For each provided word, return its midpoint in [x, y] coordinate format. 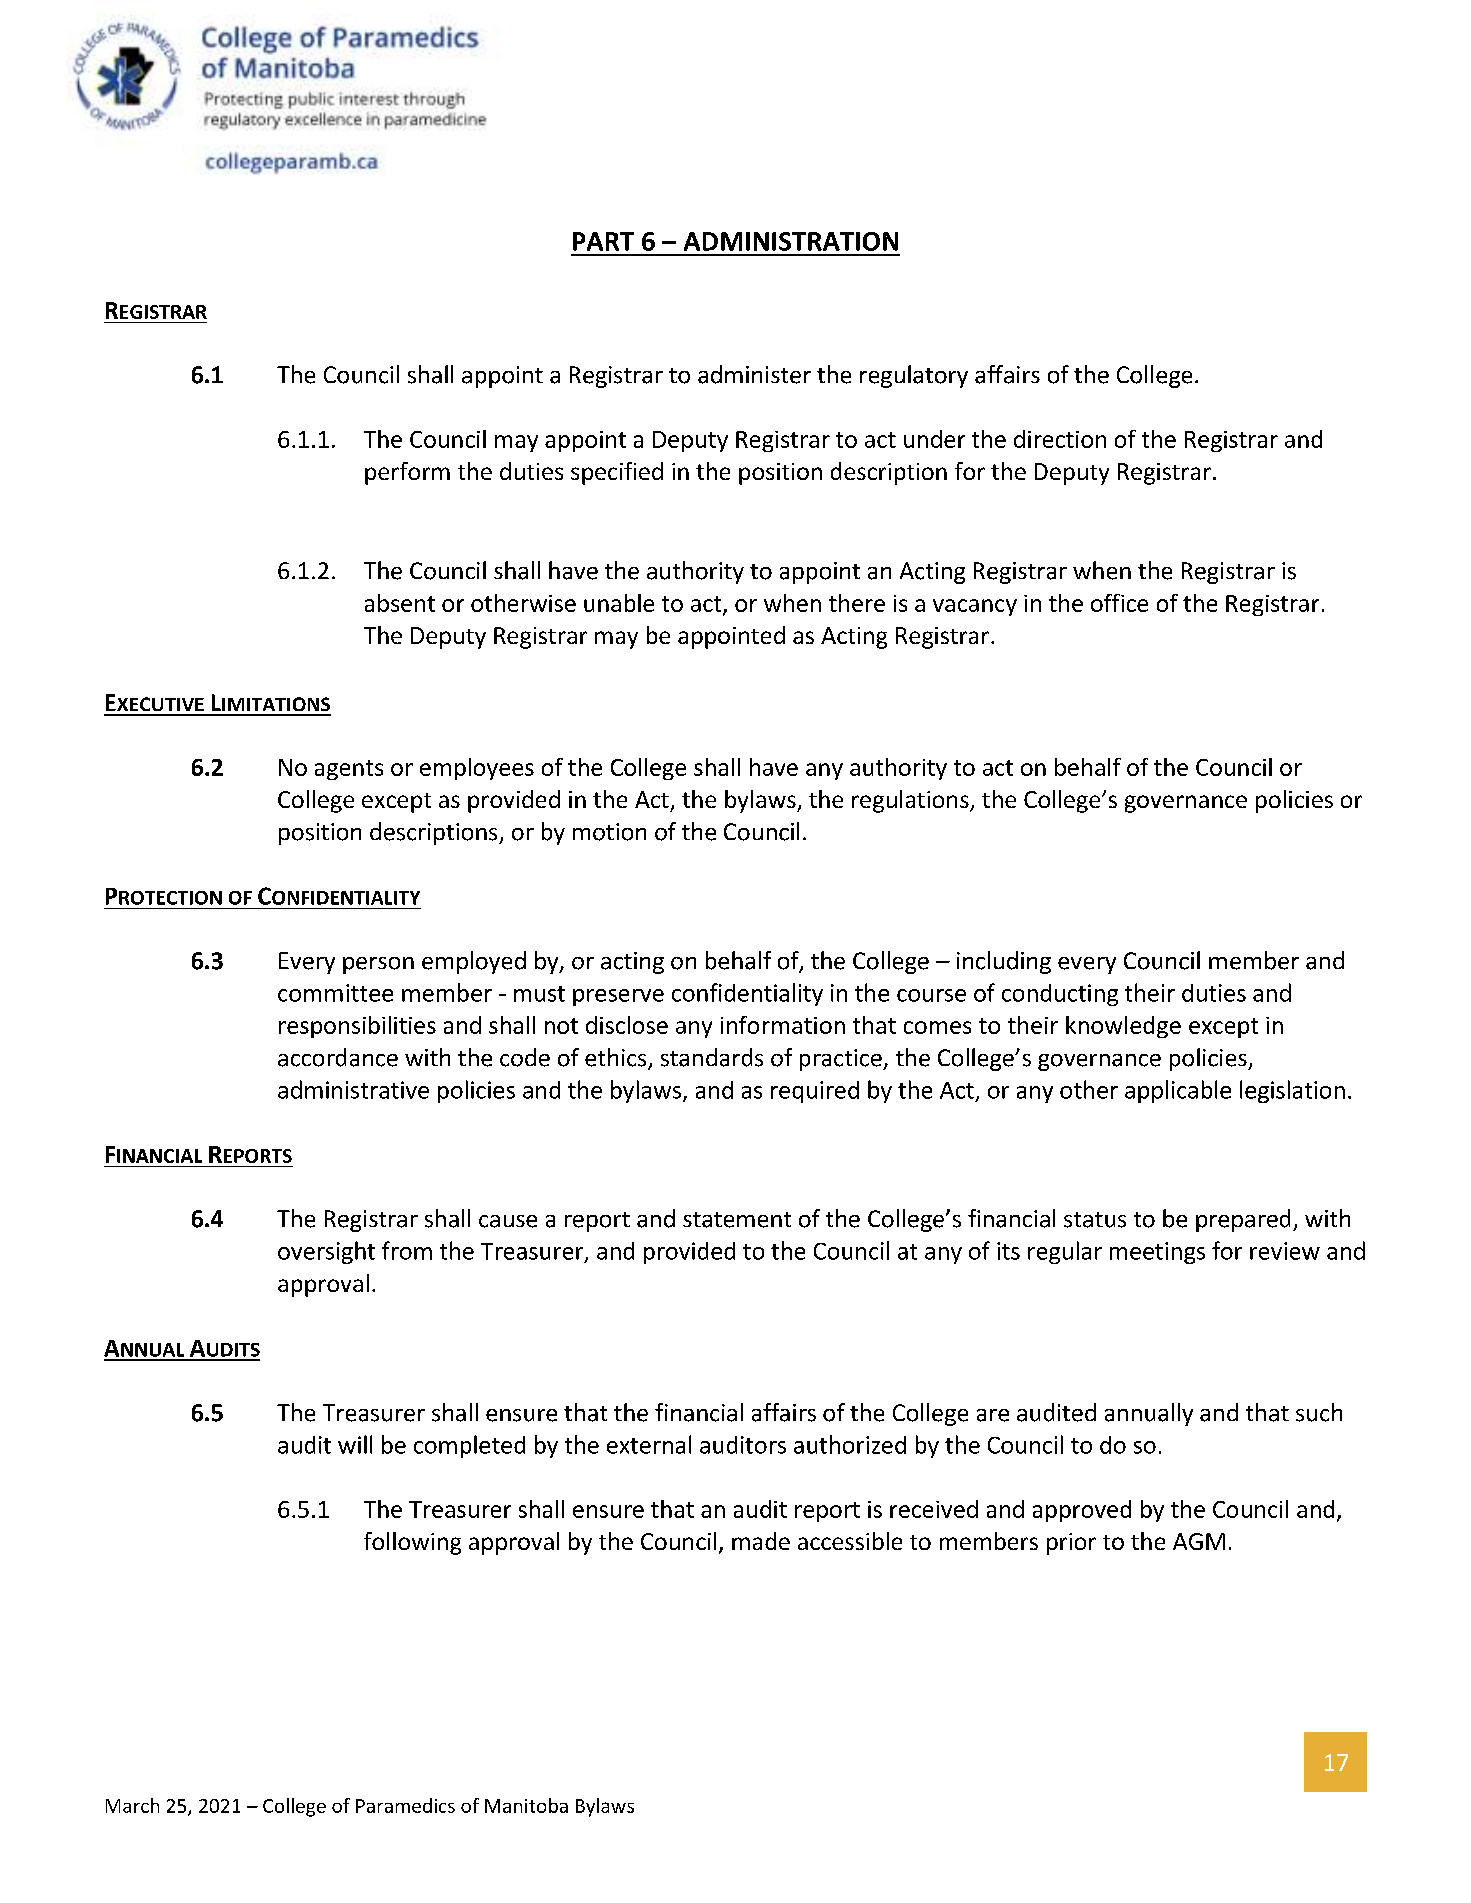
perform [407, 473]
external [649, 1444]
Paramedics [405, 1805]
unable [619, 603]
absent [400, 603]
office [1119, 603]
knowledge [1123, 1027]
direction [1060, 439]
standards [712, 1057]
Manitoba [526, 1805]
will [355, 1444]
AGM [1199, 1541]
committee [335, 993]
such [1319, 1412]
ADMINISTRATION [791, 241]
